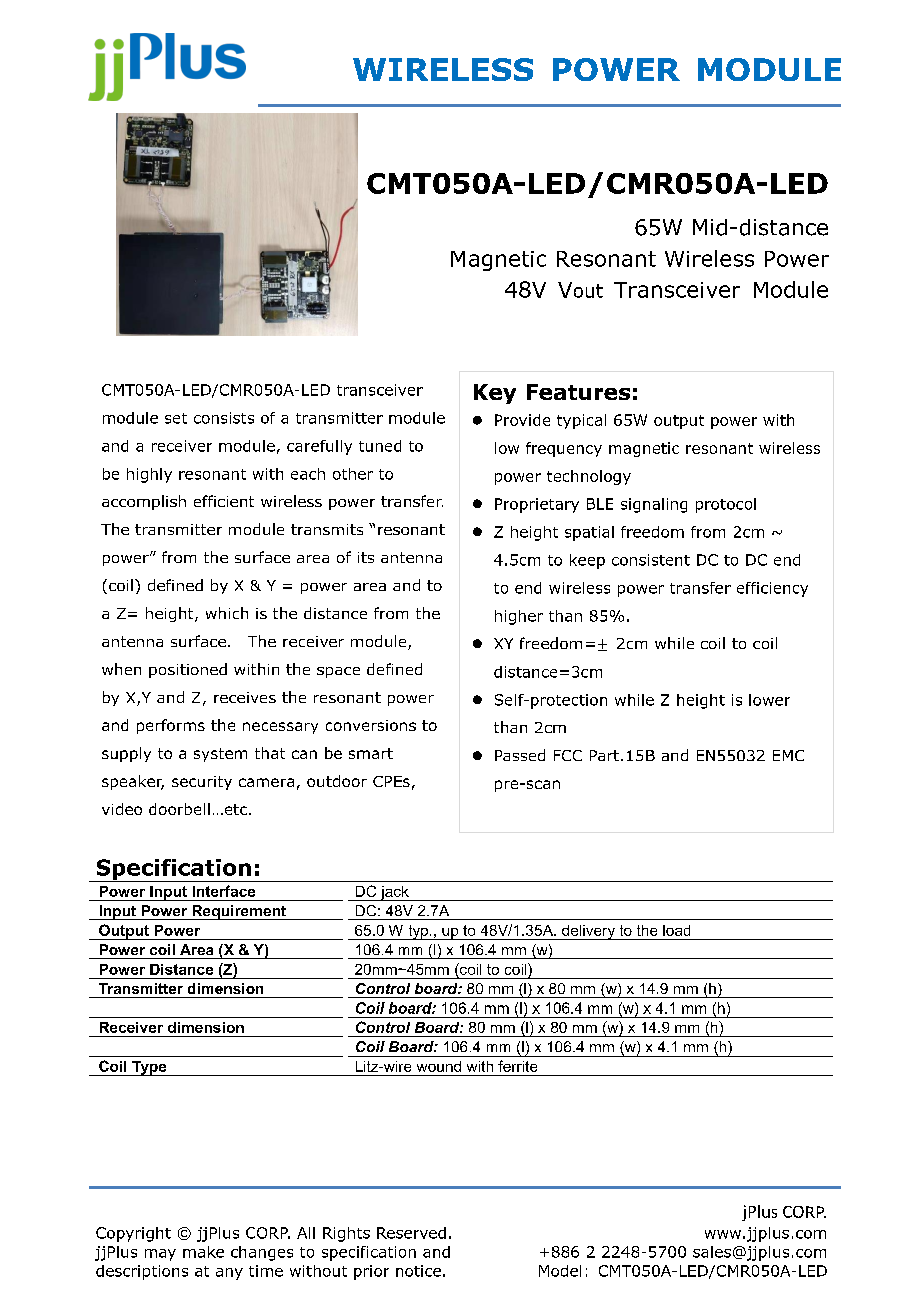 This screenshot has width=924, height=1308. Describe the element at coordinates (560, 1271) in the screenshot. I see `Model` at that location.
